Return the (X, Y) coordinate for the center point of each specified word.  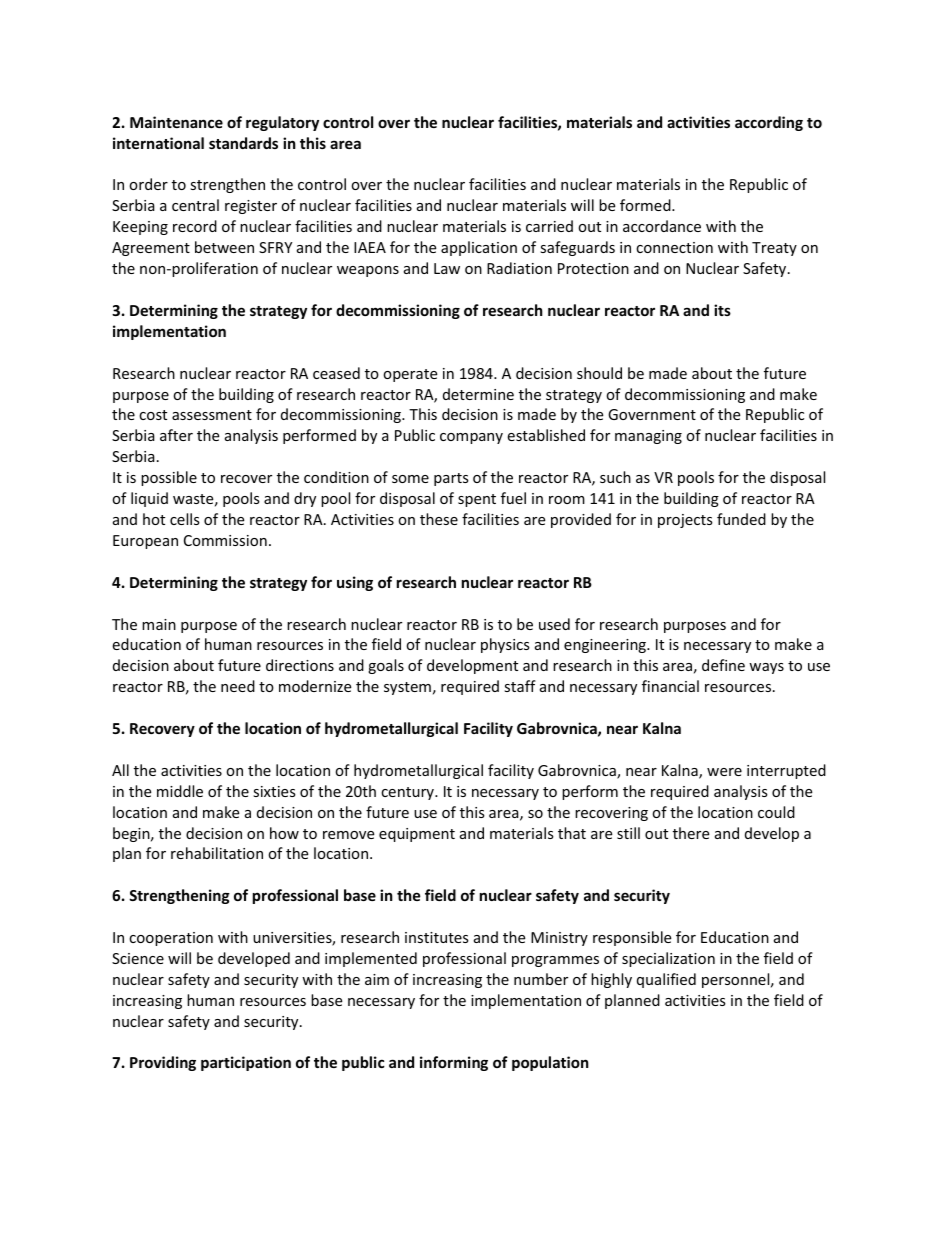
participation (246, 1063)
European (145, 542)
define (723, 665)
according (769, 123)
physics (505, 645)
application (479, 248)
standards (243, 143)
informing (454, 1063)
